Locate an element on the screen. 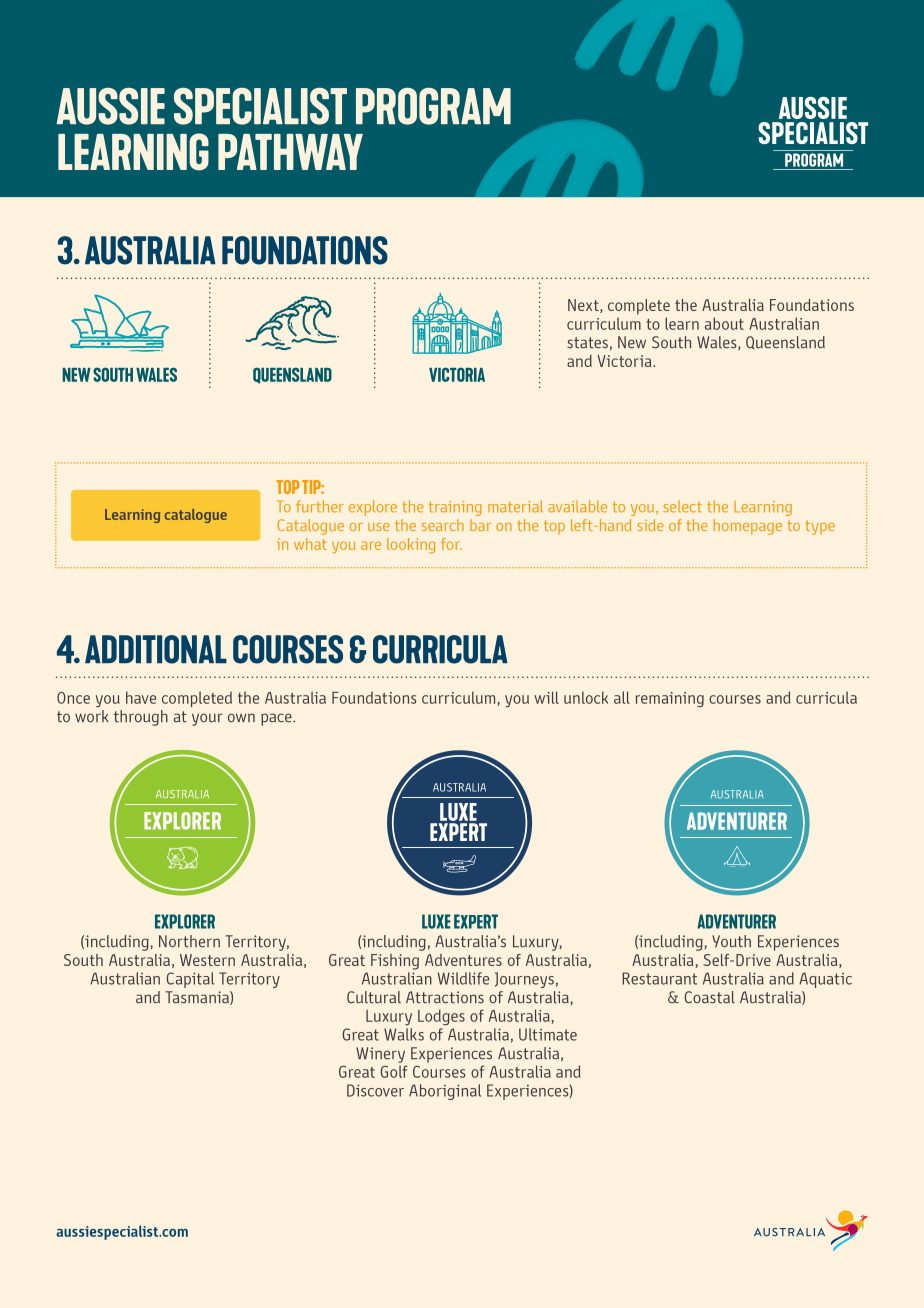 Image resolution: width=924 pixels, height=1308 pixels. homepage is located at coordinates (748, 527).
